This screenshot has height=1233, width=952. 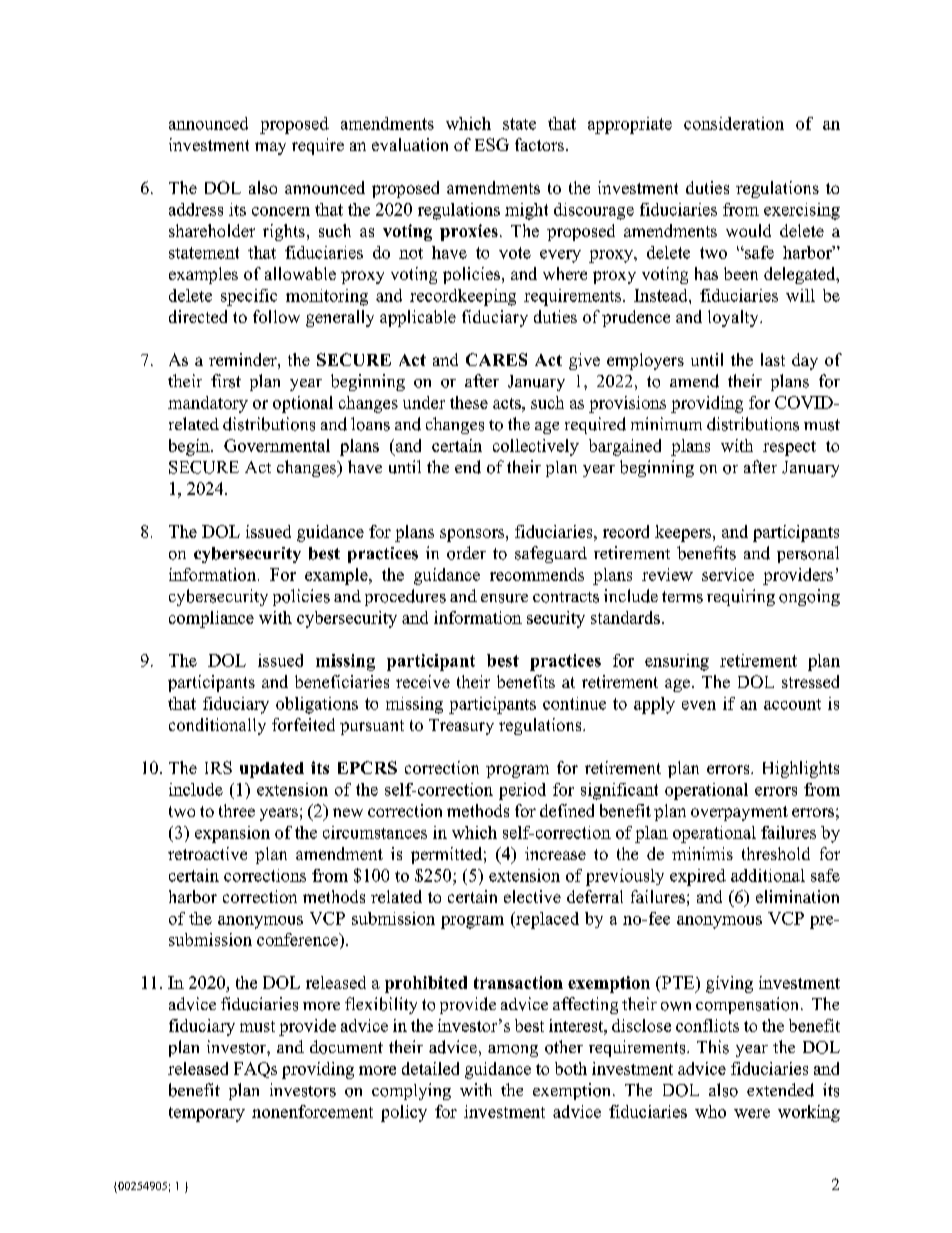 I want to click on temporary, so click(x=207, y=1114).
